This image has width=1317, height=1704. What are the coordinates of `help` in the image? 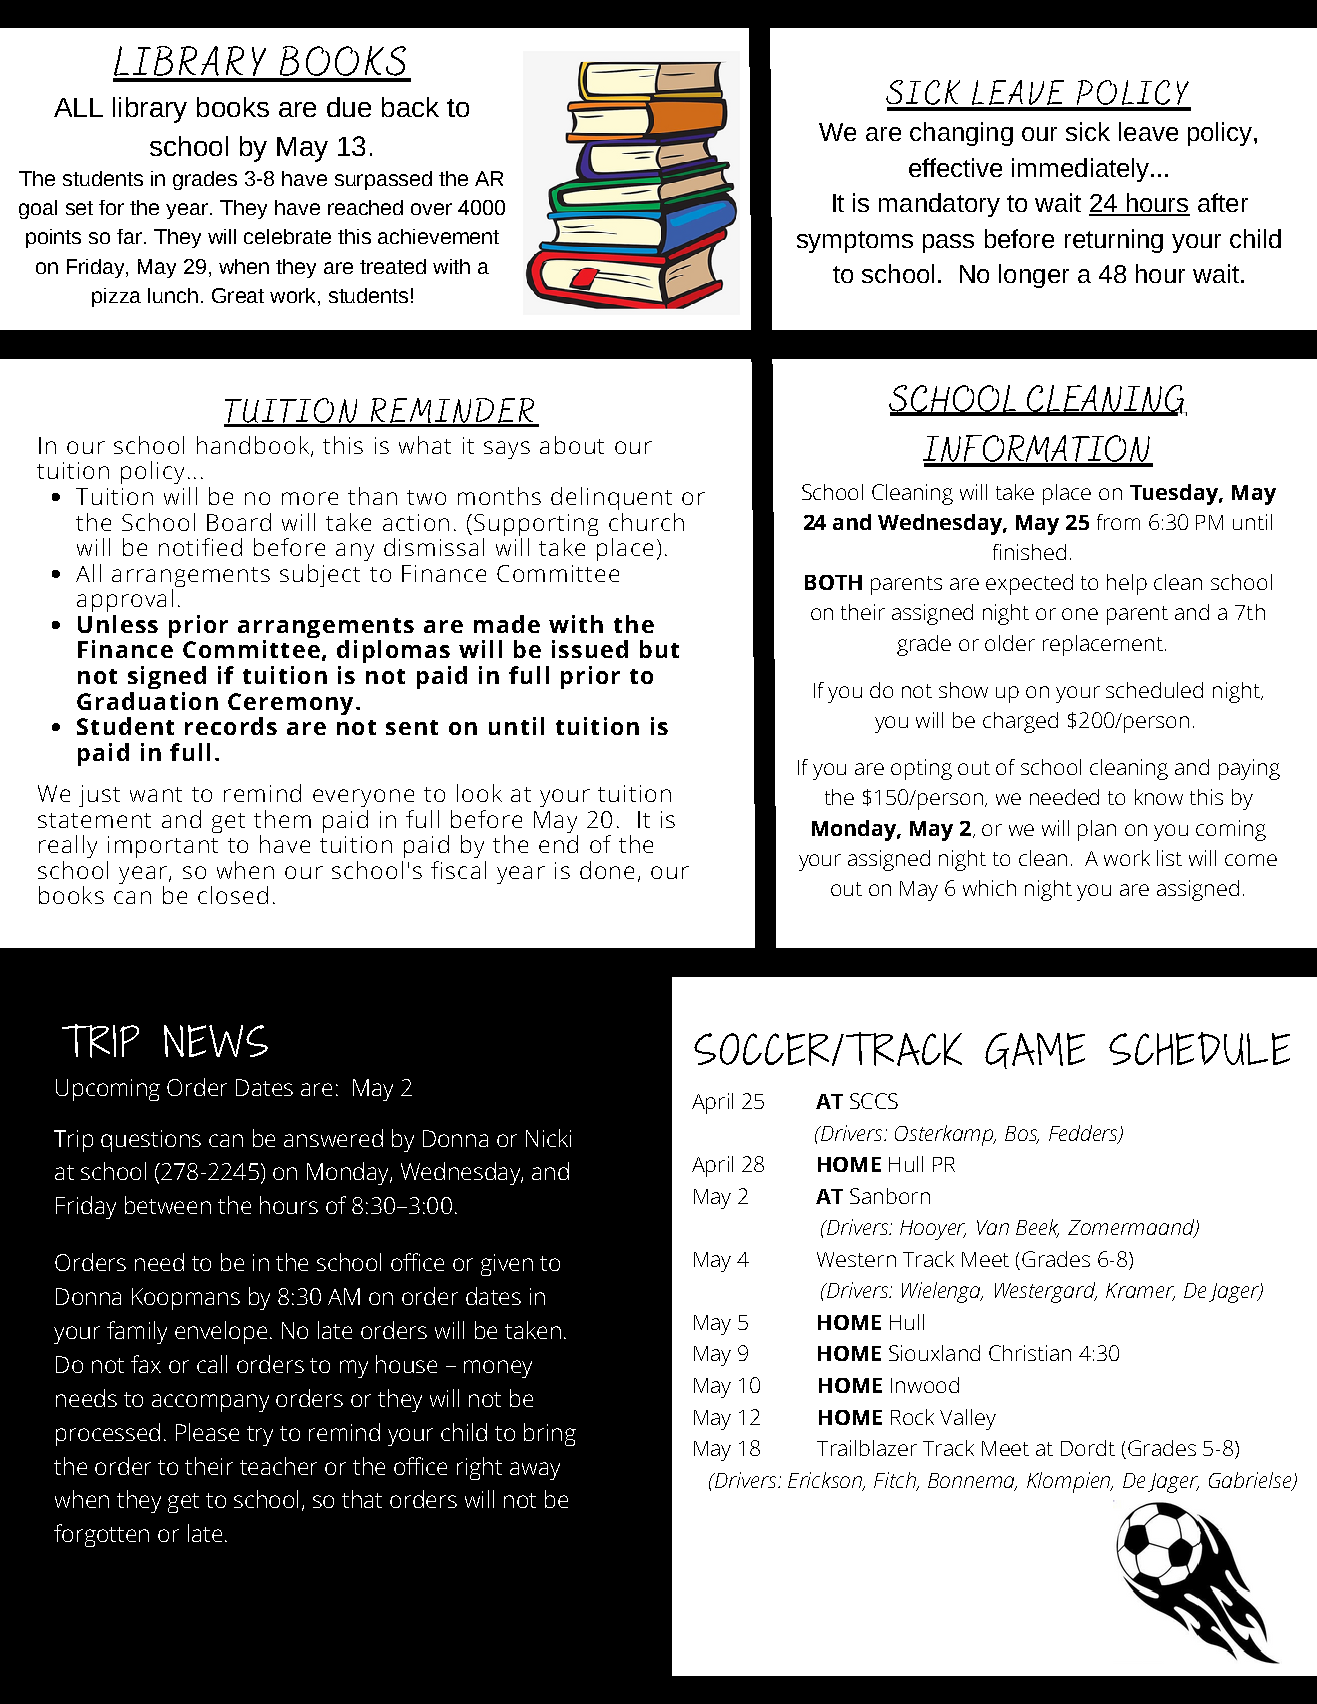 It's located at (1127, 584).
